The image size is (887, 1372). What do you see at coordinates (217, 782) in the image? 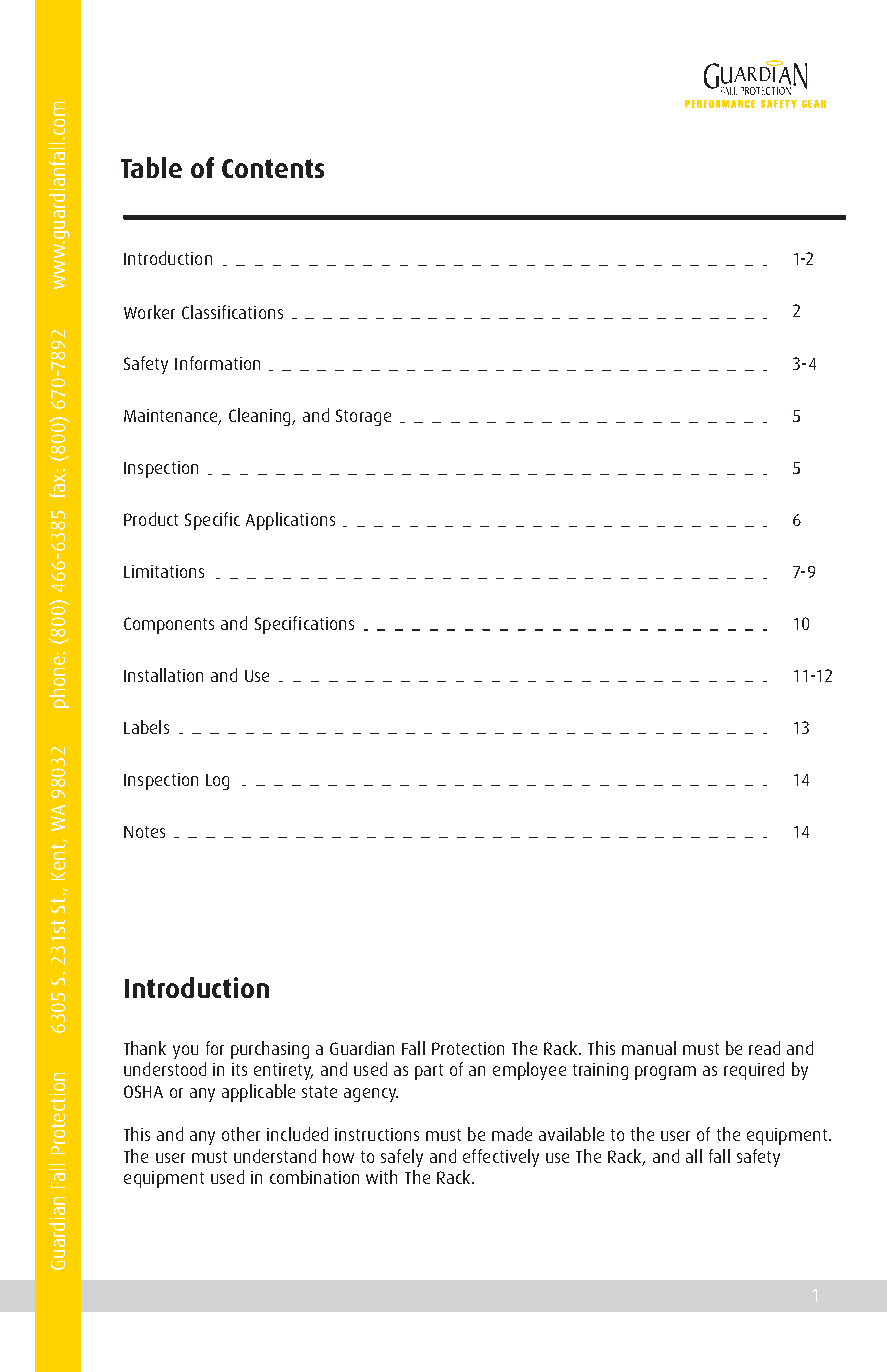
I see `Log` at bounding box center [217, 782].
